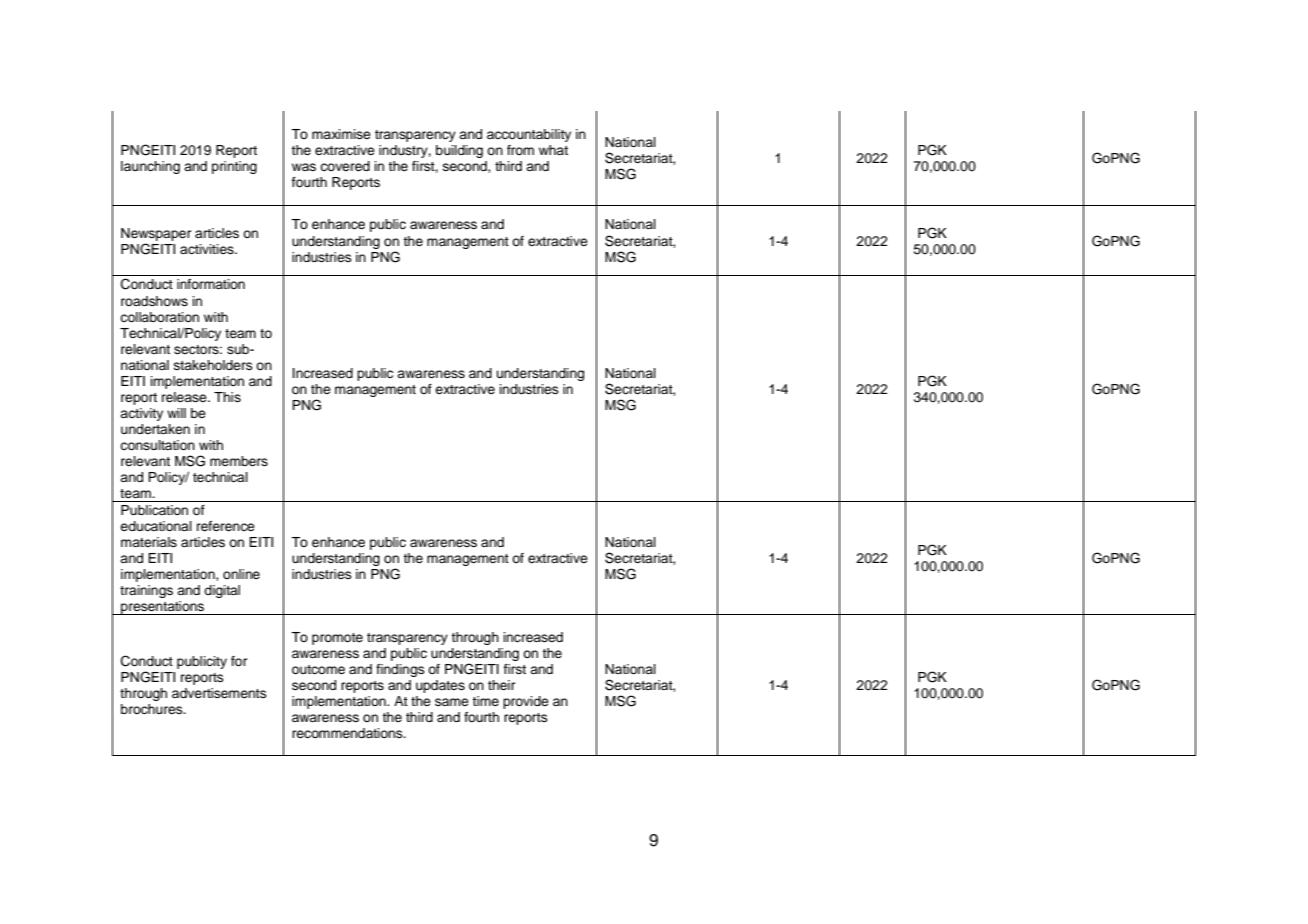  What do you see at coordinates (348, 733) in the screenshot?
I see `recommendations` at bounding box center [348, 733].
